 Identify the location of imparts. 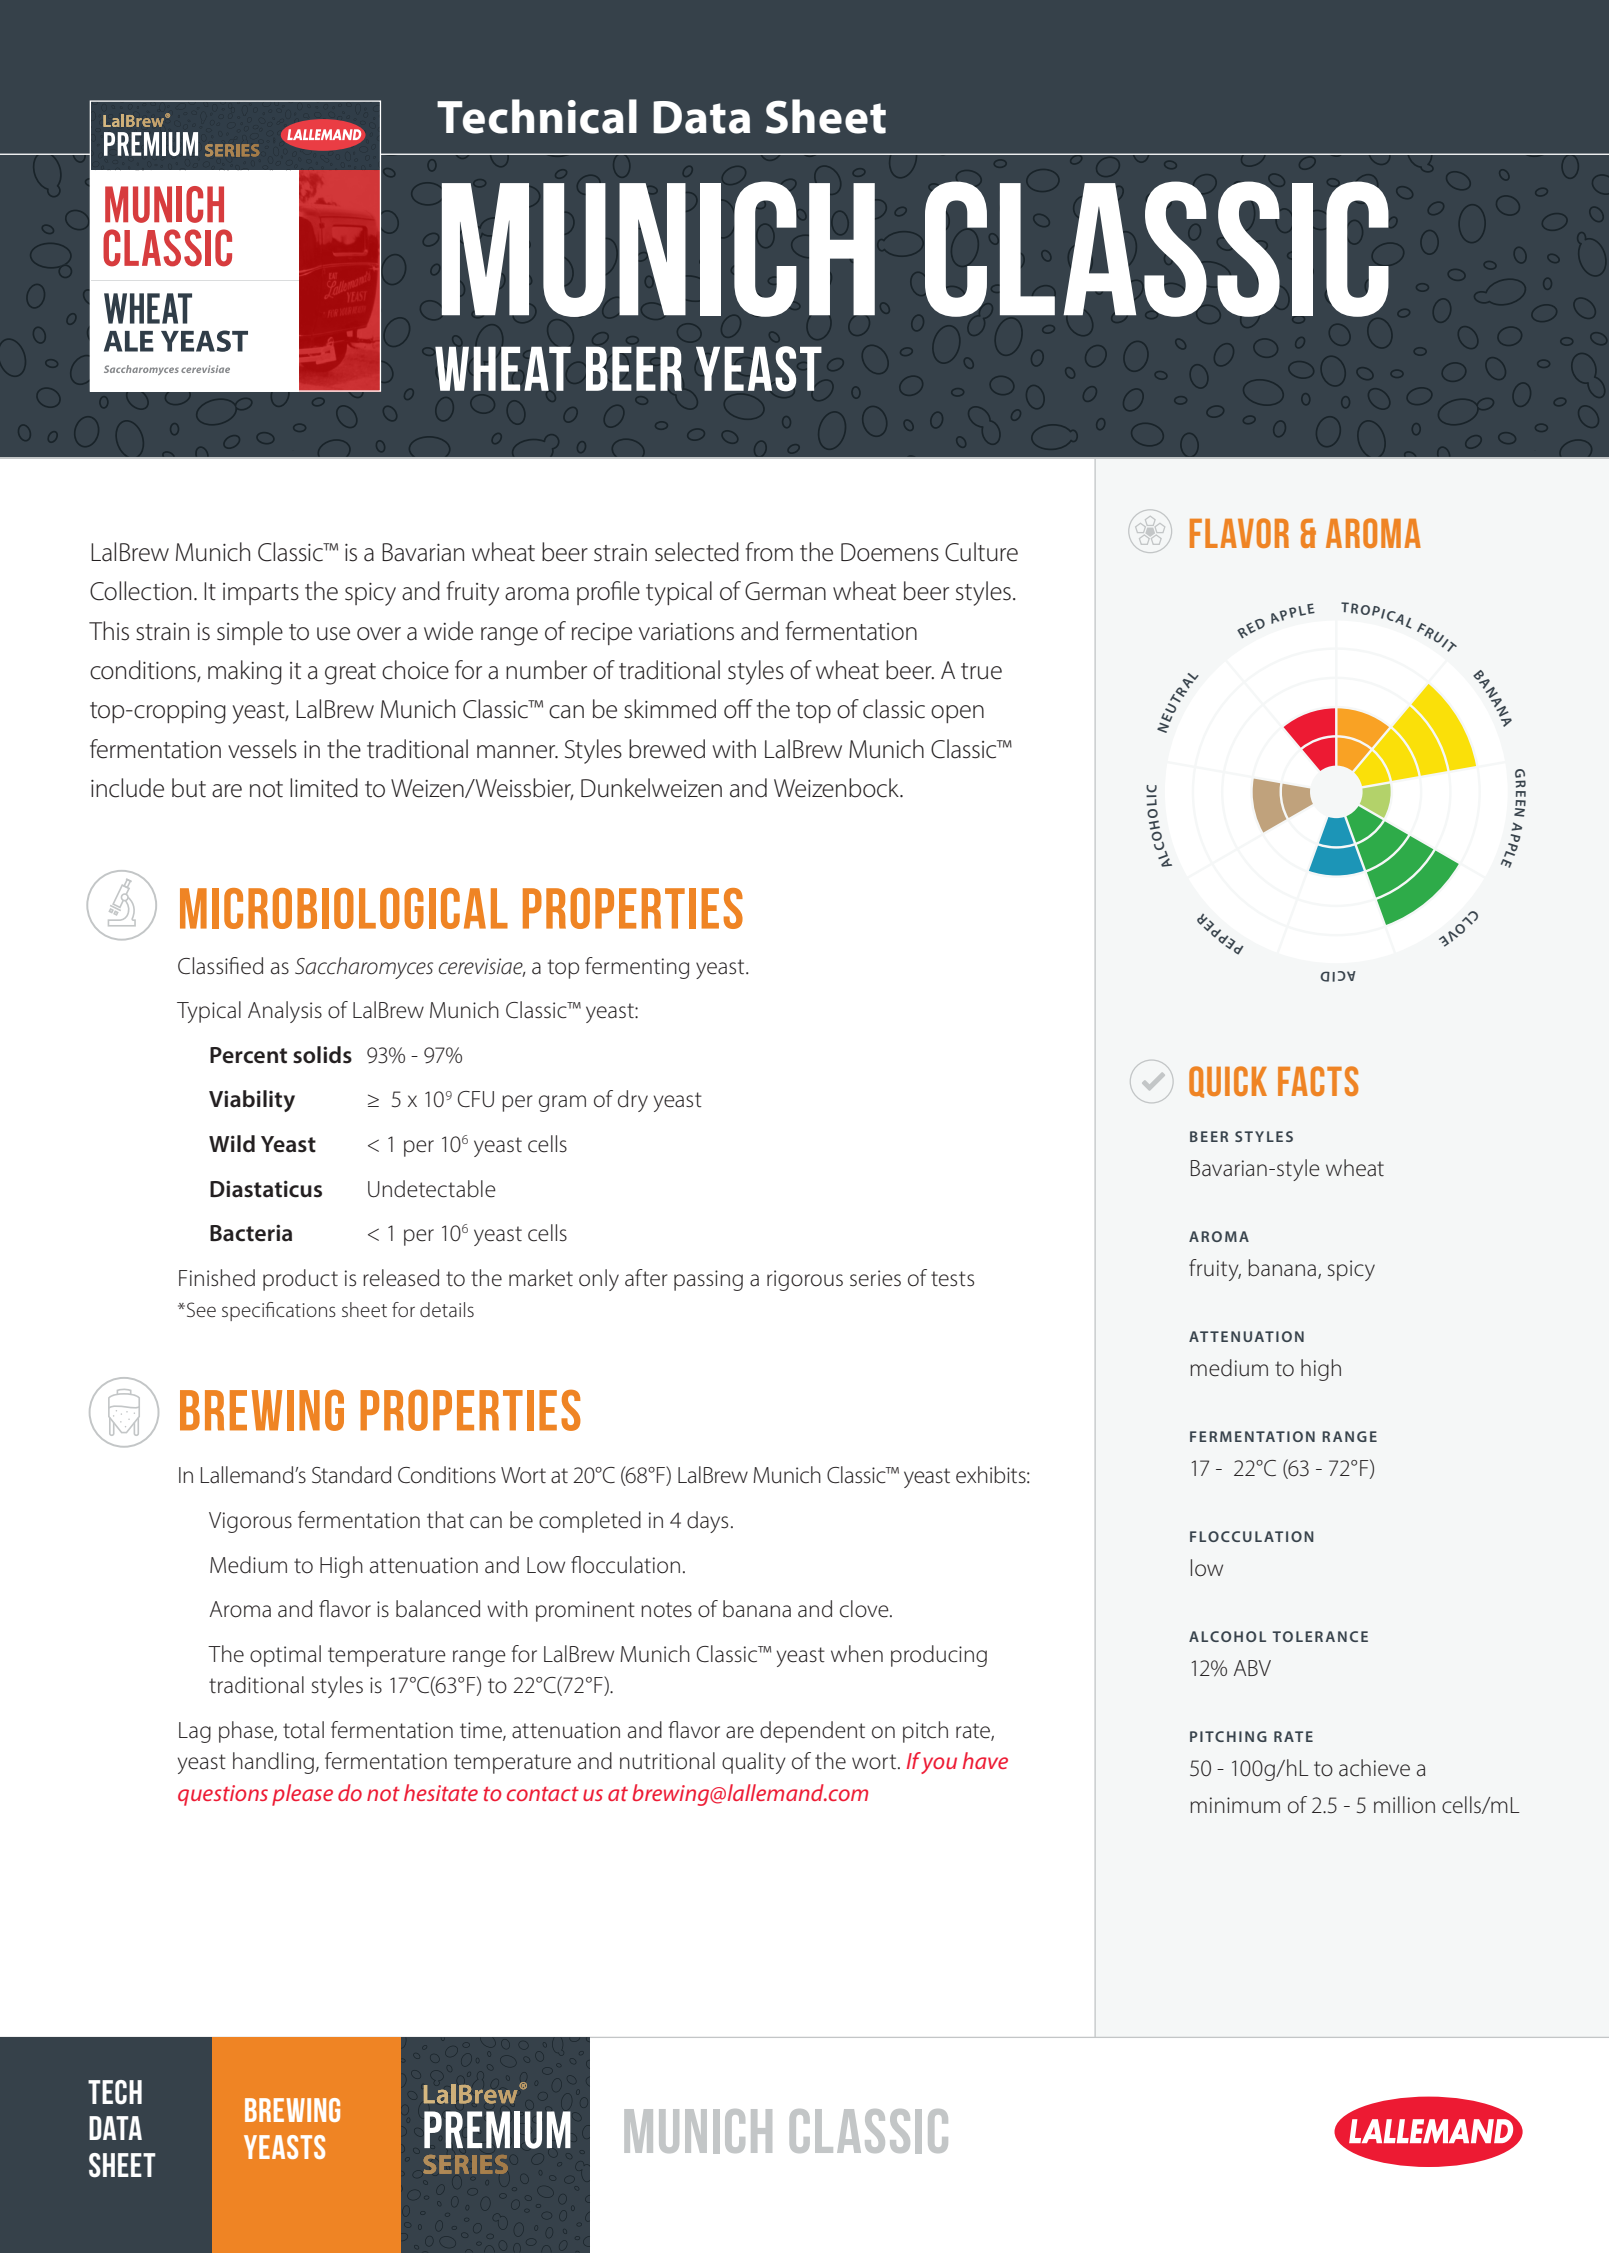
(261, 594).
